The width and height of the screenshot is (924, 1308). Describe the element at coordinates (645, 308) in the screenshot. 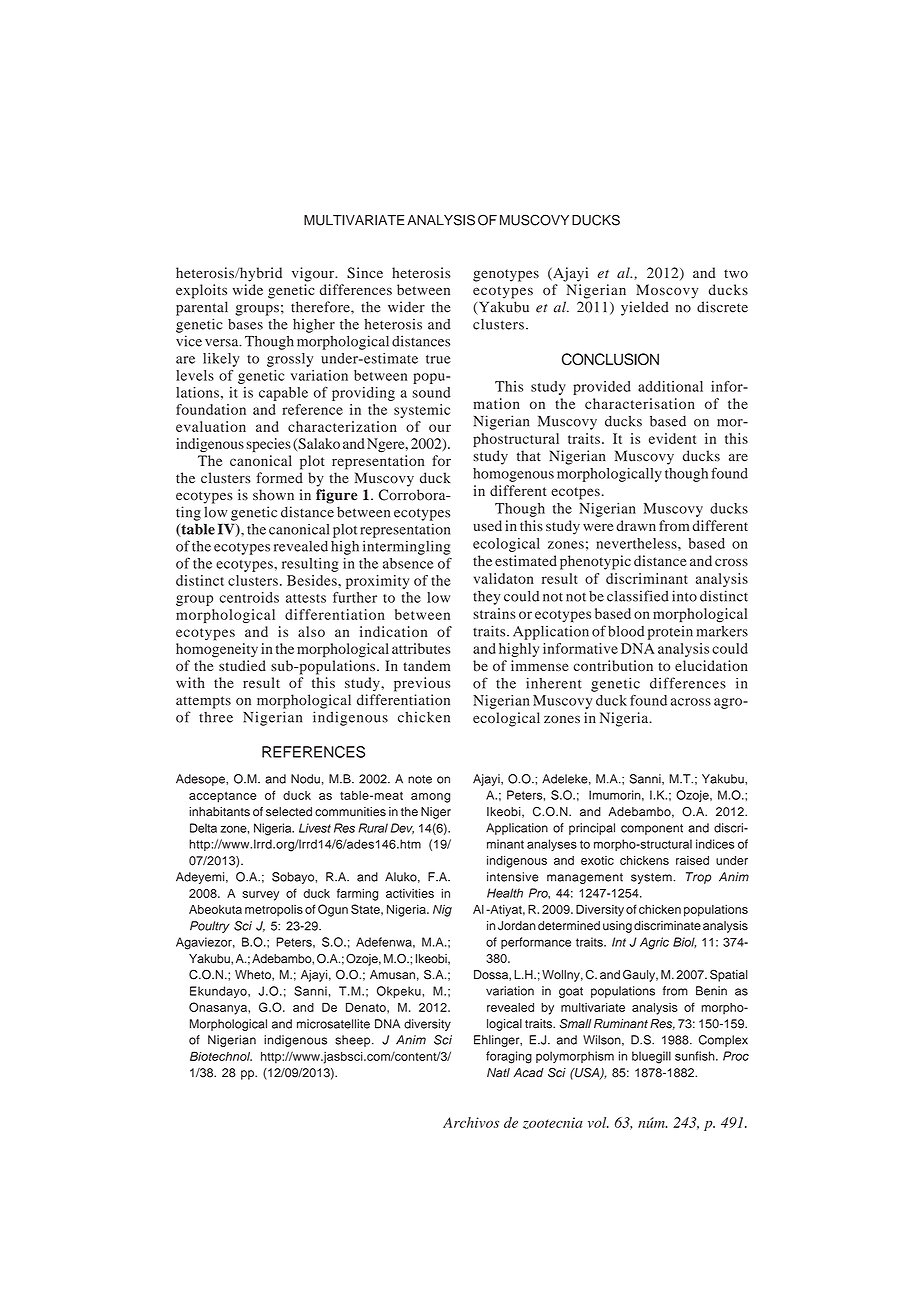

I see `yielded` at that location.
